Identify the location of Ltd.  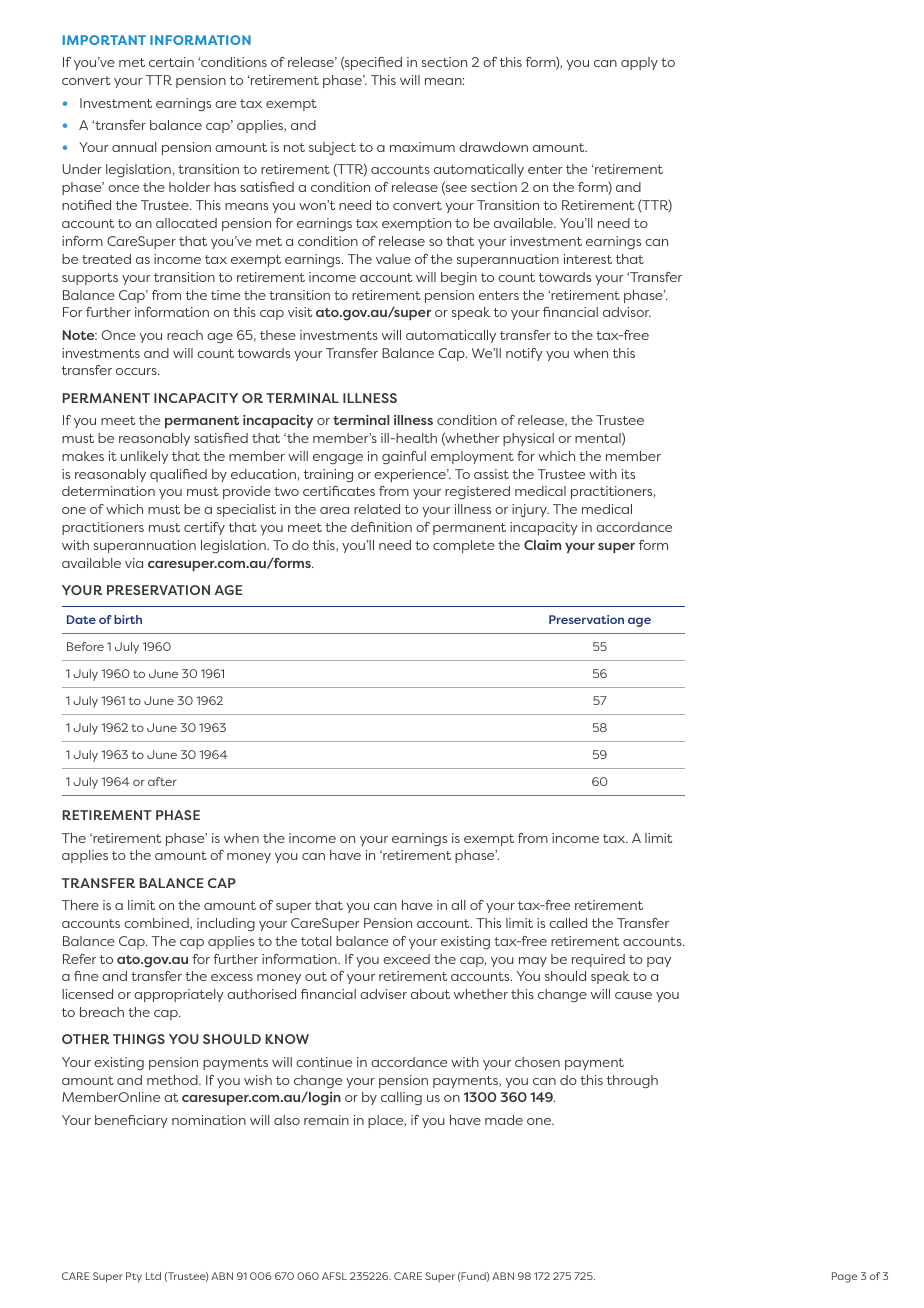
(153, 1276).
